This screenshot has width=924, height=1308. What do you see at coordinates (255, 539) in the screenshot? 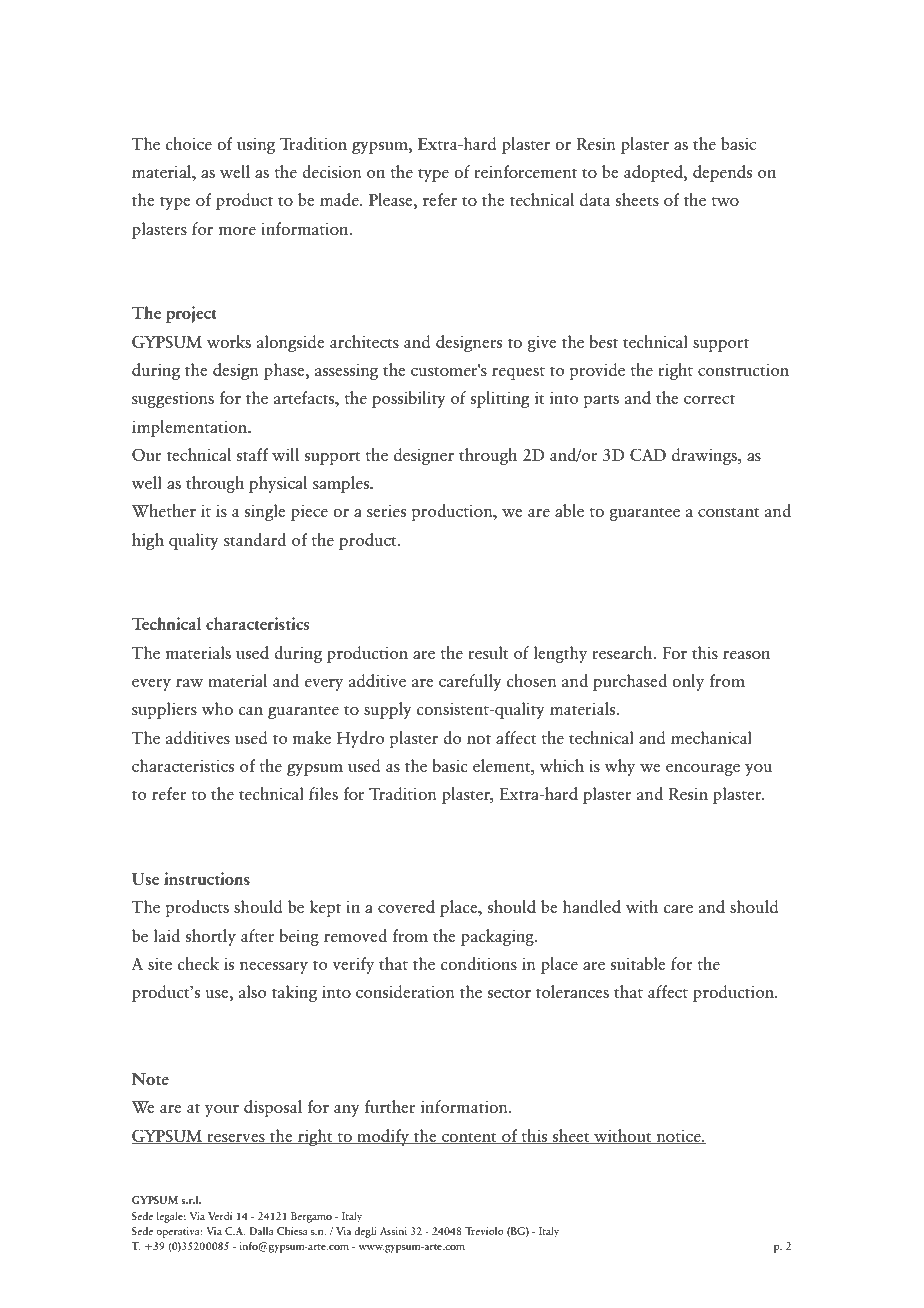
I see `standard` at bounding box center [255, 539].
